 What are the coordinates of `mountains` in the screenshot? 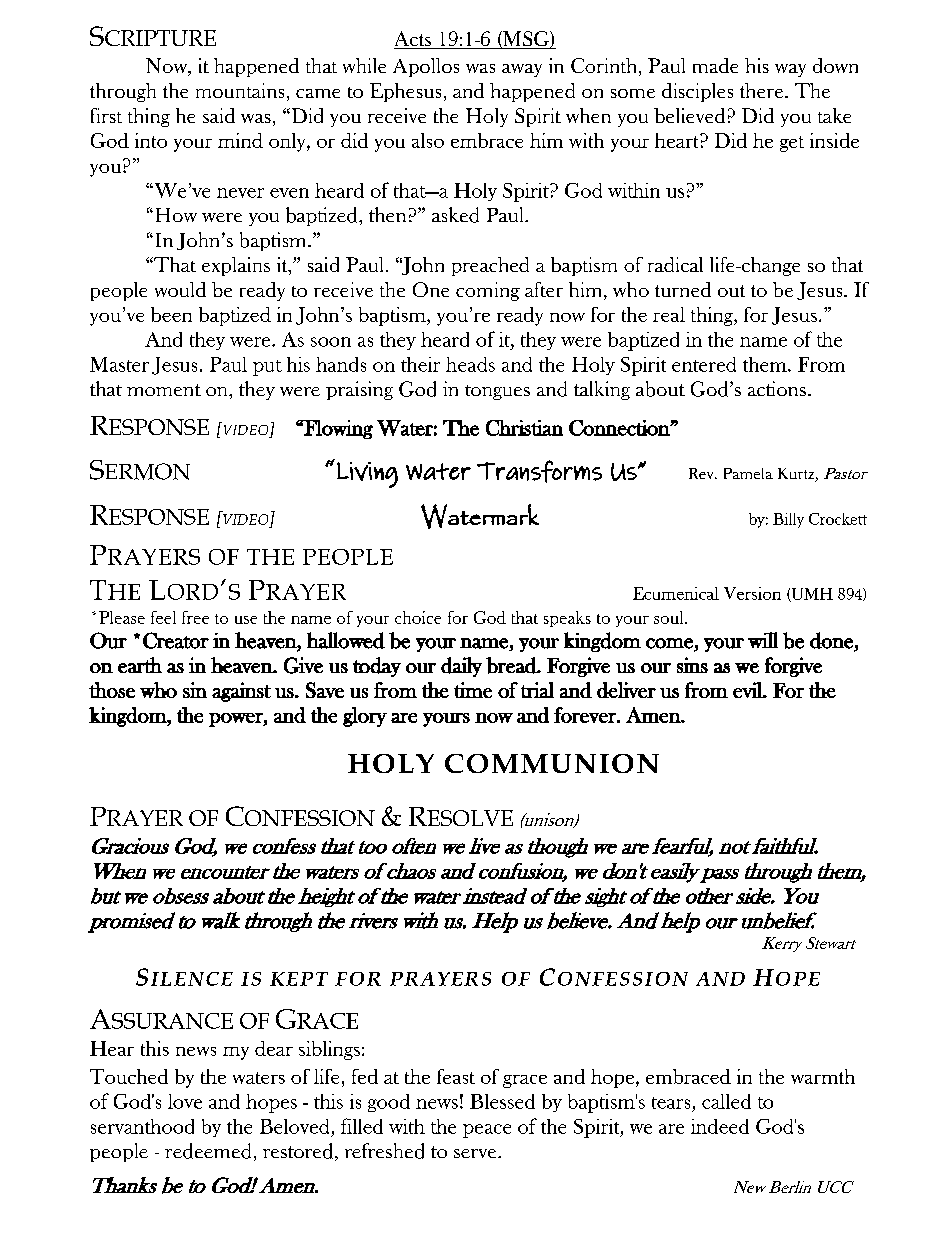 It's located at (240, 90).
